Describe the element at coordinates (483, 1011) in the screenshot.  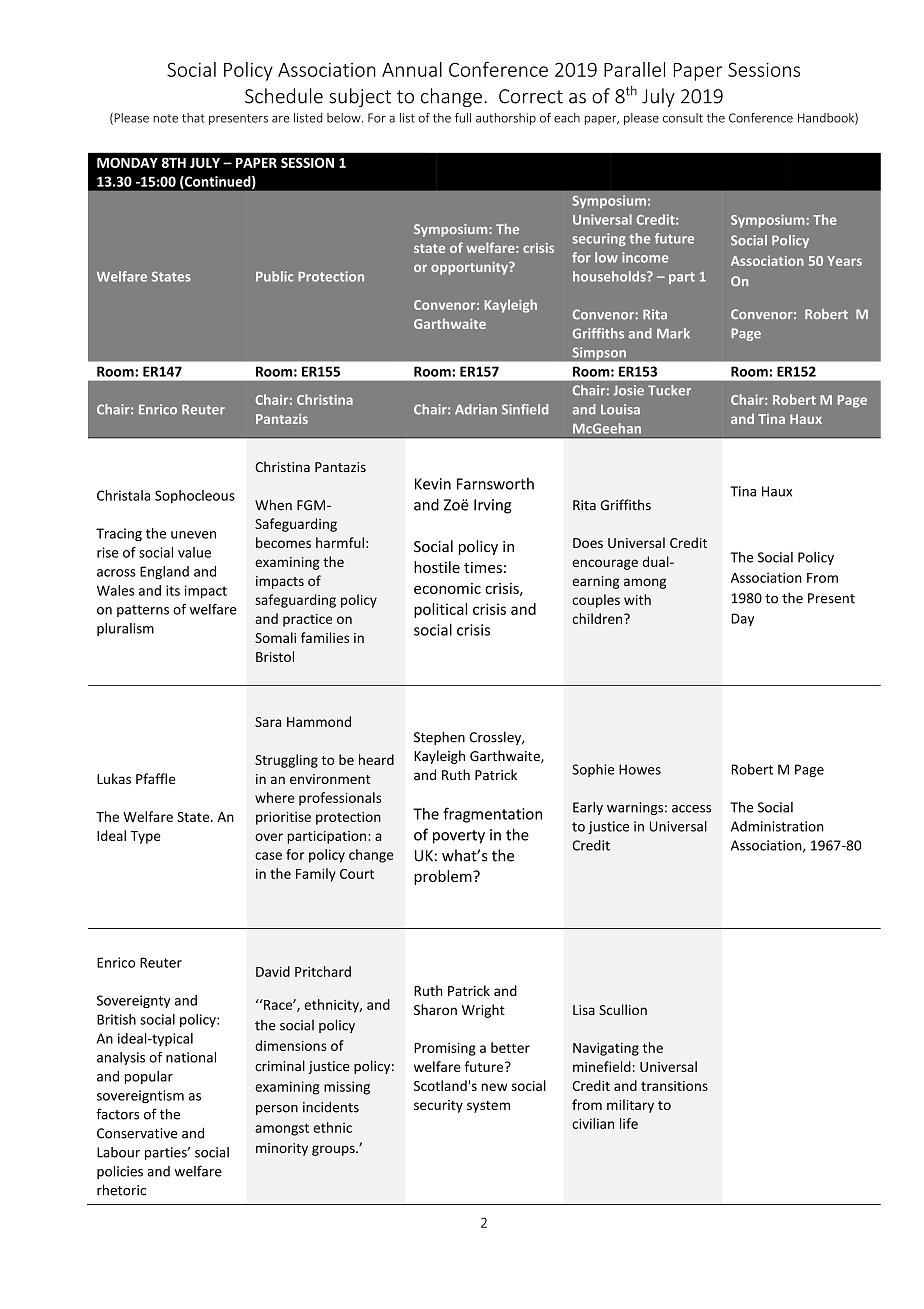
I see `Wright` at that location.
